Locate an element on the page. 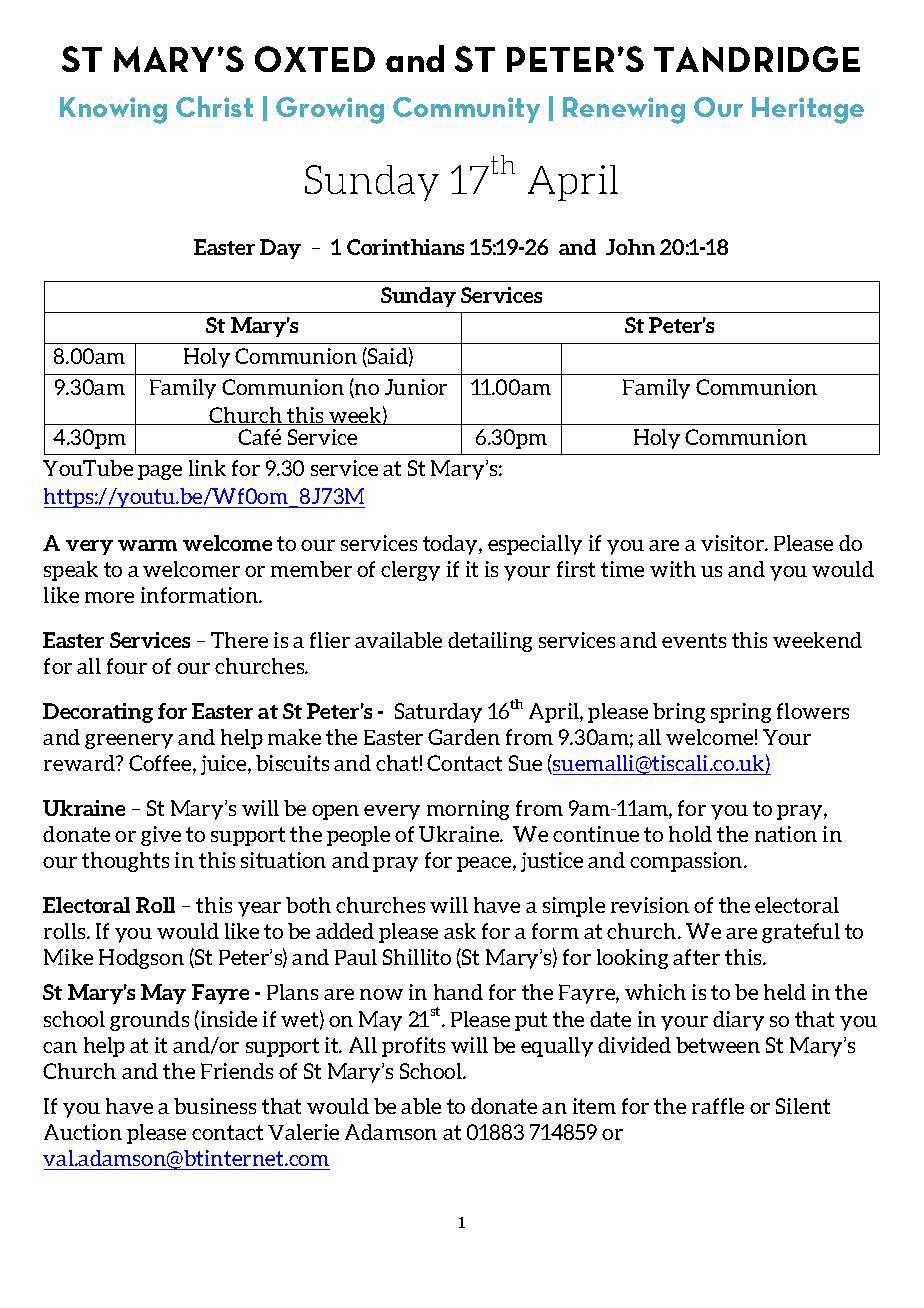  business is located at coordinates (215, 1106).
